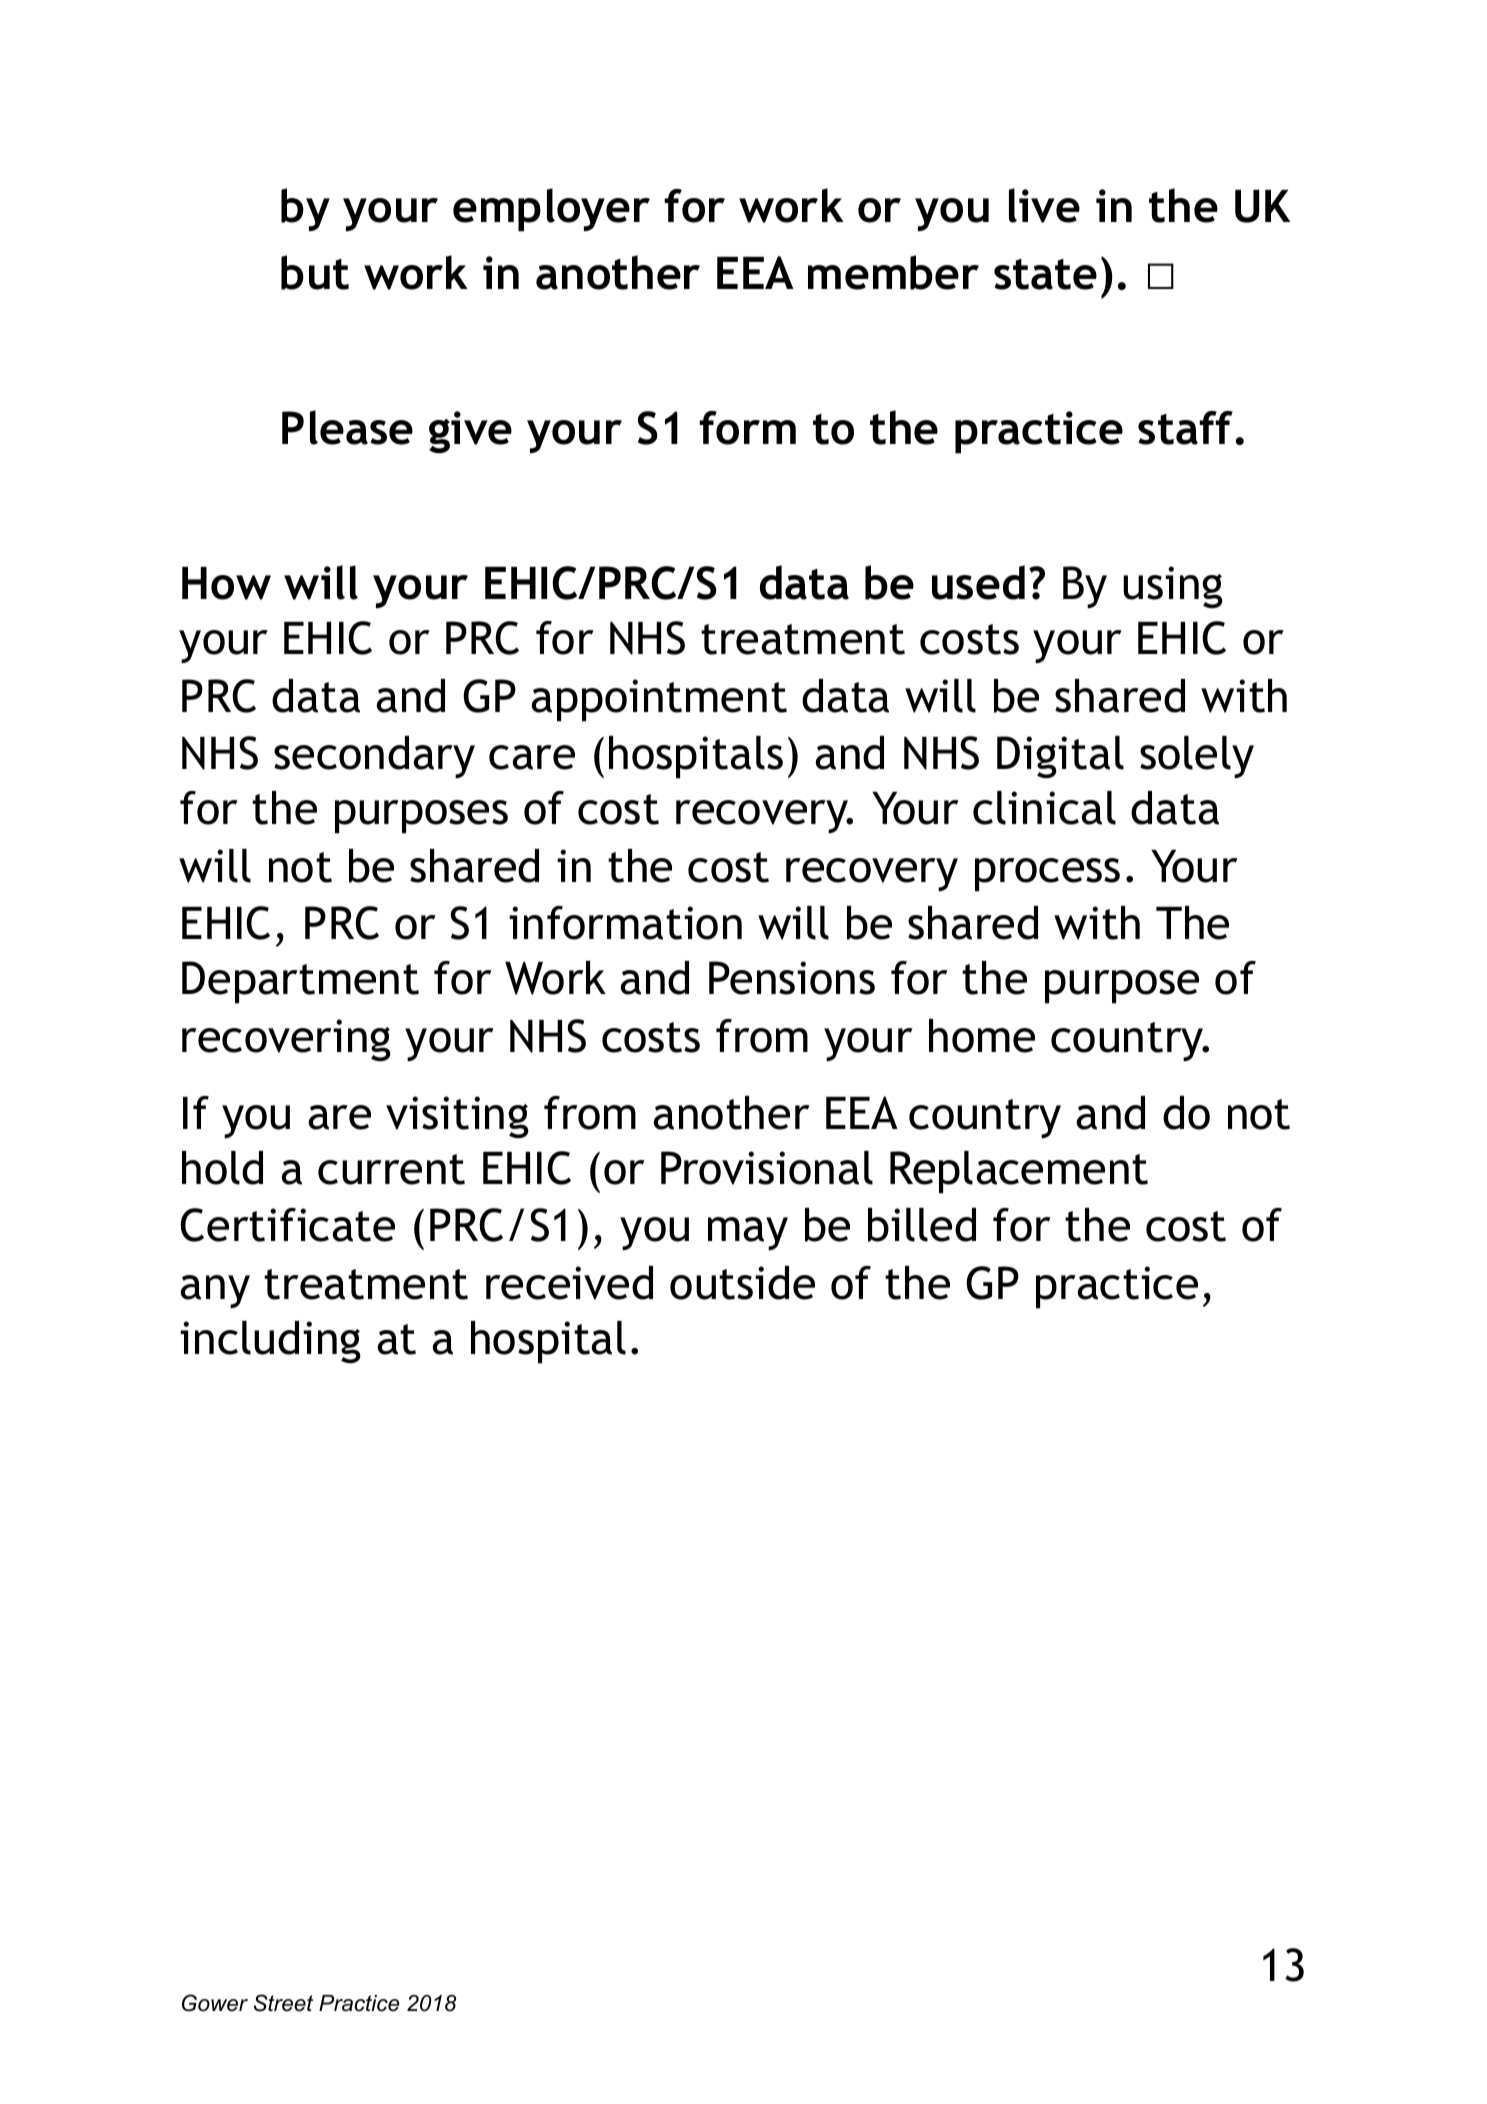 Image resolution: width=1487 pixels, height=2104 pixels. I want to click on may, so click(748, 1233).
